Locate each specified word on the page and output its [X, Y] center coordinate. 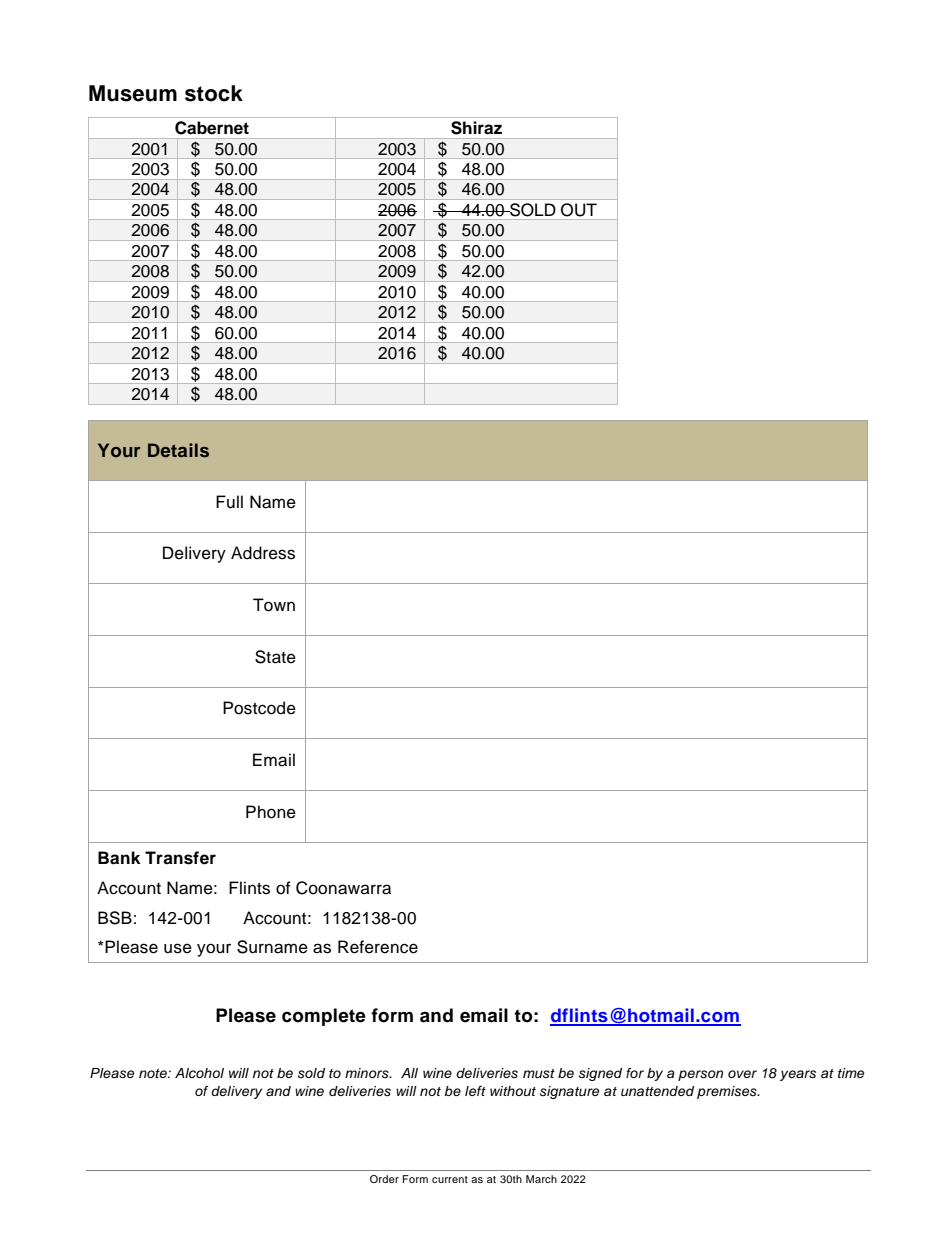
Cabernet [212, 128]
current [450, 1179]
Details [178, 450]
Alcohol [199, 1073]
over [742, 1074]
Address [263, 553]
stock [214, 93]
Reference [378, 947]
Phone [271, 812]
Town [274, 605]
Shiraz [476, 128]
